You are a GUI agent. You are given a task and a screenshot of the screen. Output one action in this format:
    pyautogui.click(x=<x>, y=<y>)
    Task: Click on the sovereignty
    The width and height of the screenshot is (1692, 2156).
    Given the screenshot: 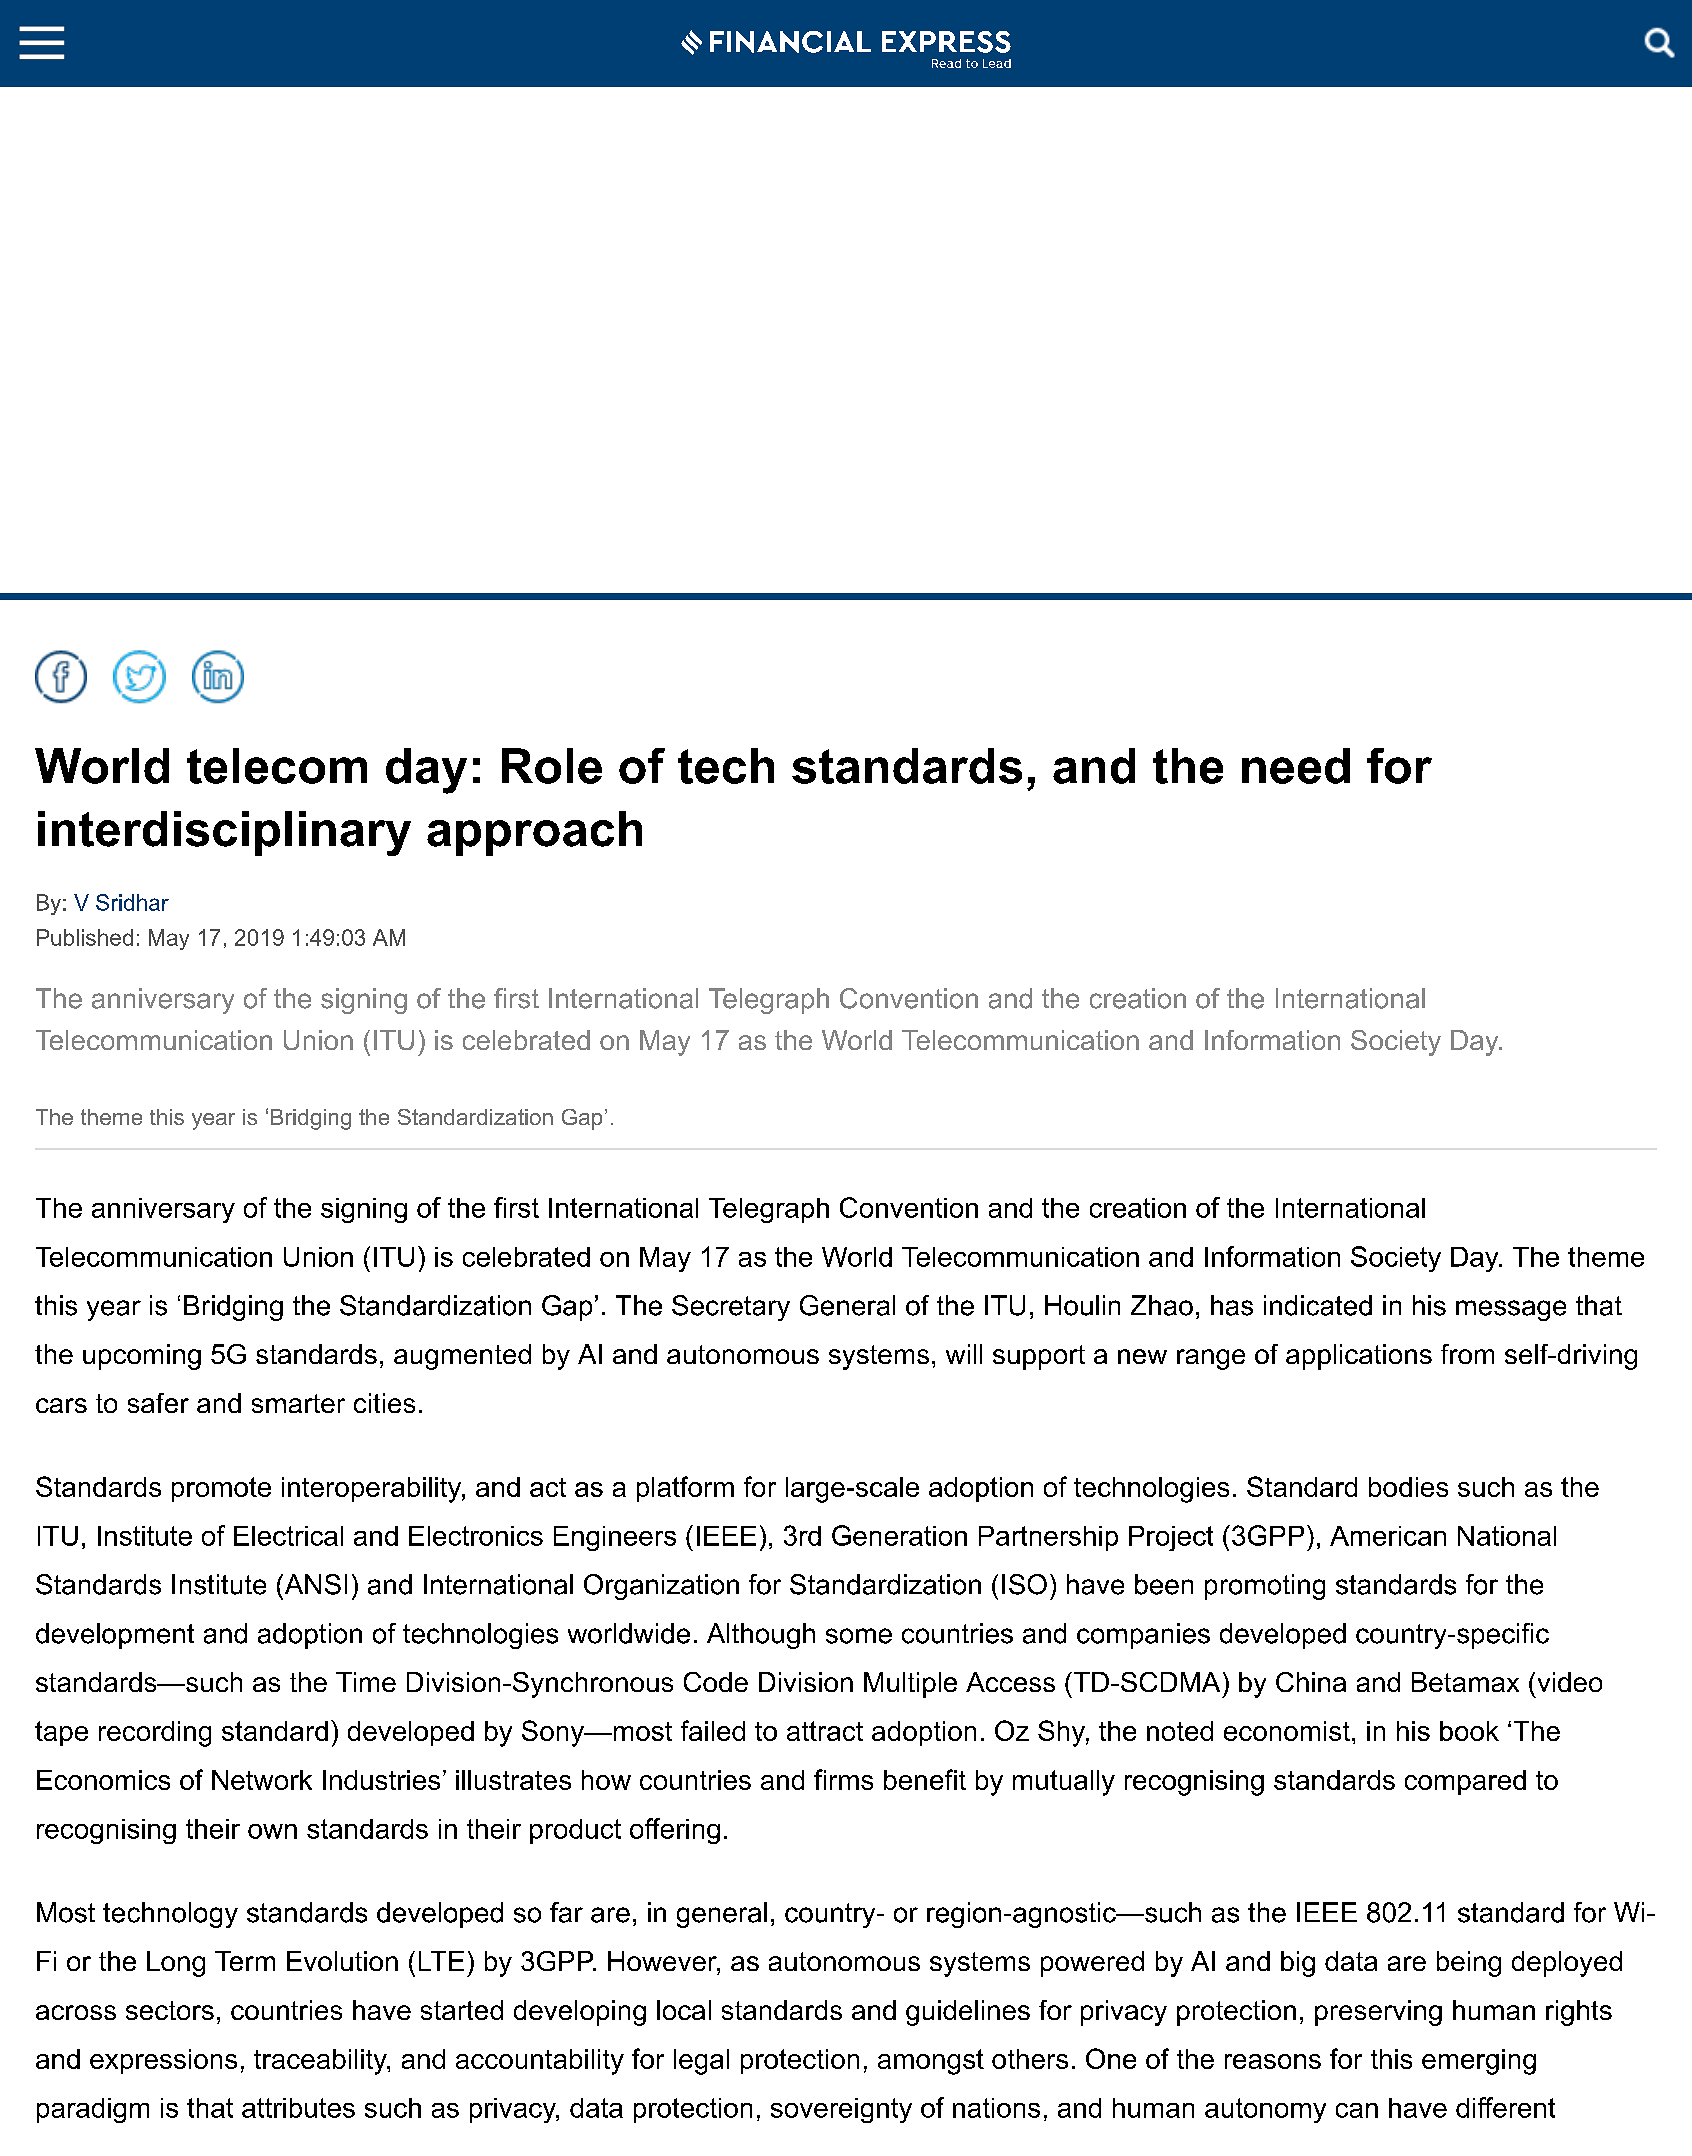 What is the action you would take?
    pyautogui.click(x=841, y=2110)
